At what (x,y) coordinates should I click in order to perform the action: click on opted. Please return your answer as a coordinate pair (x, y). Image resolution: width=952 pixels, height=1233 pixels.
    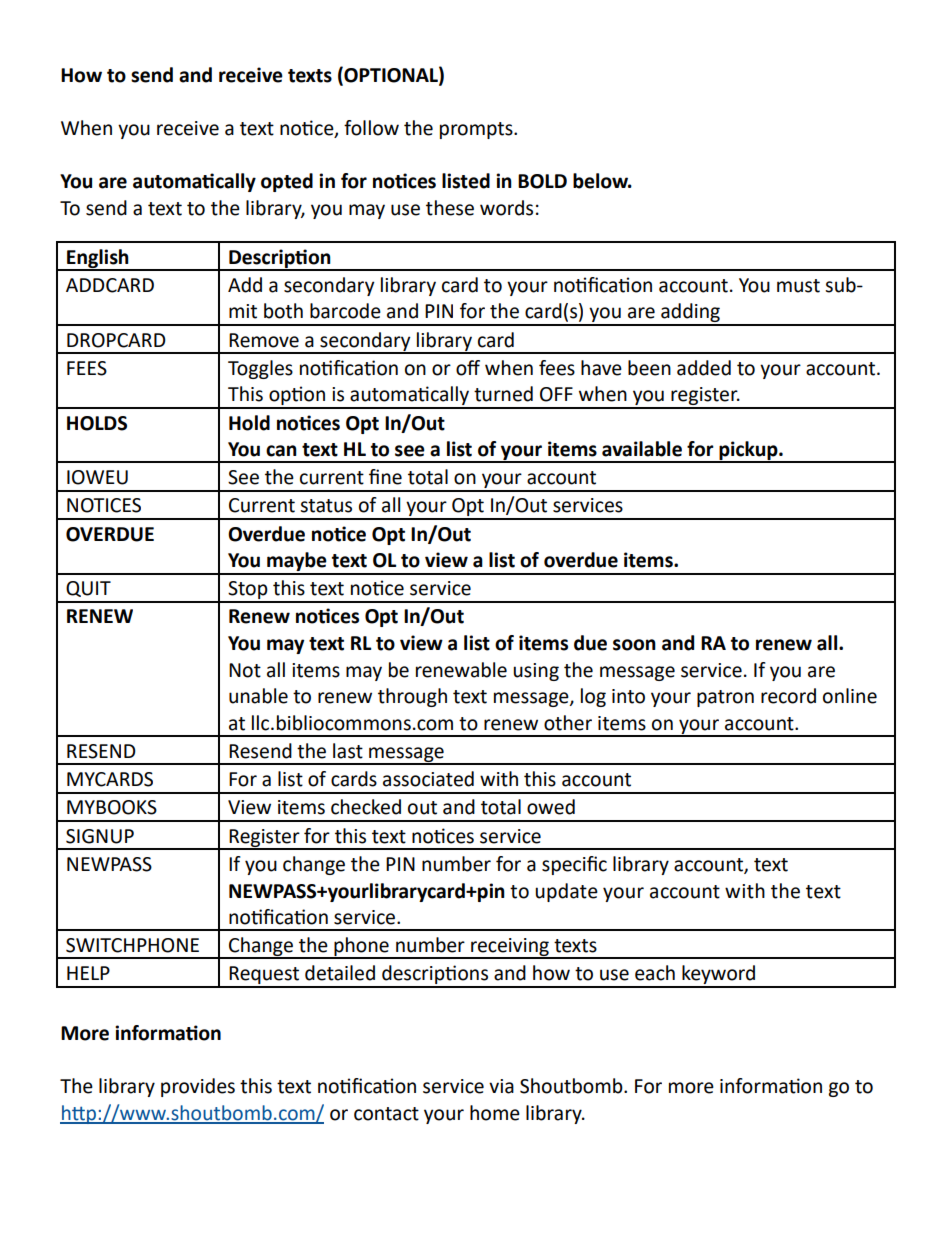
    Looking at the image, I should click on (287, 182).
